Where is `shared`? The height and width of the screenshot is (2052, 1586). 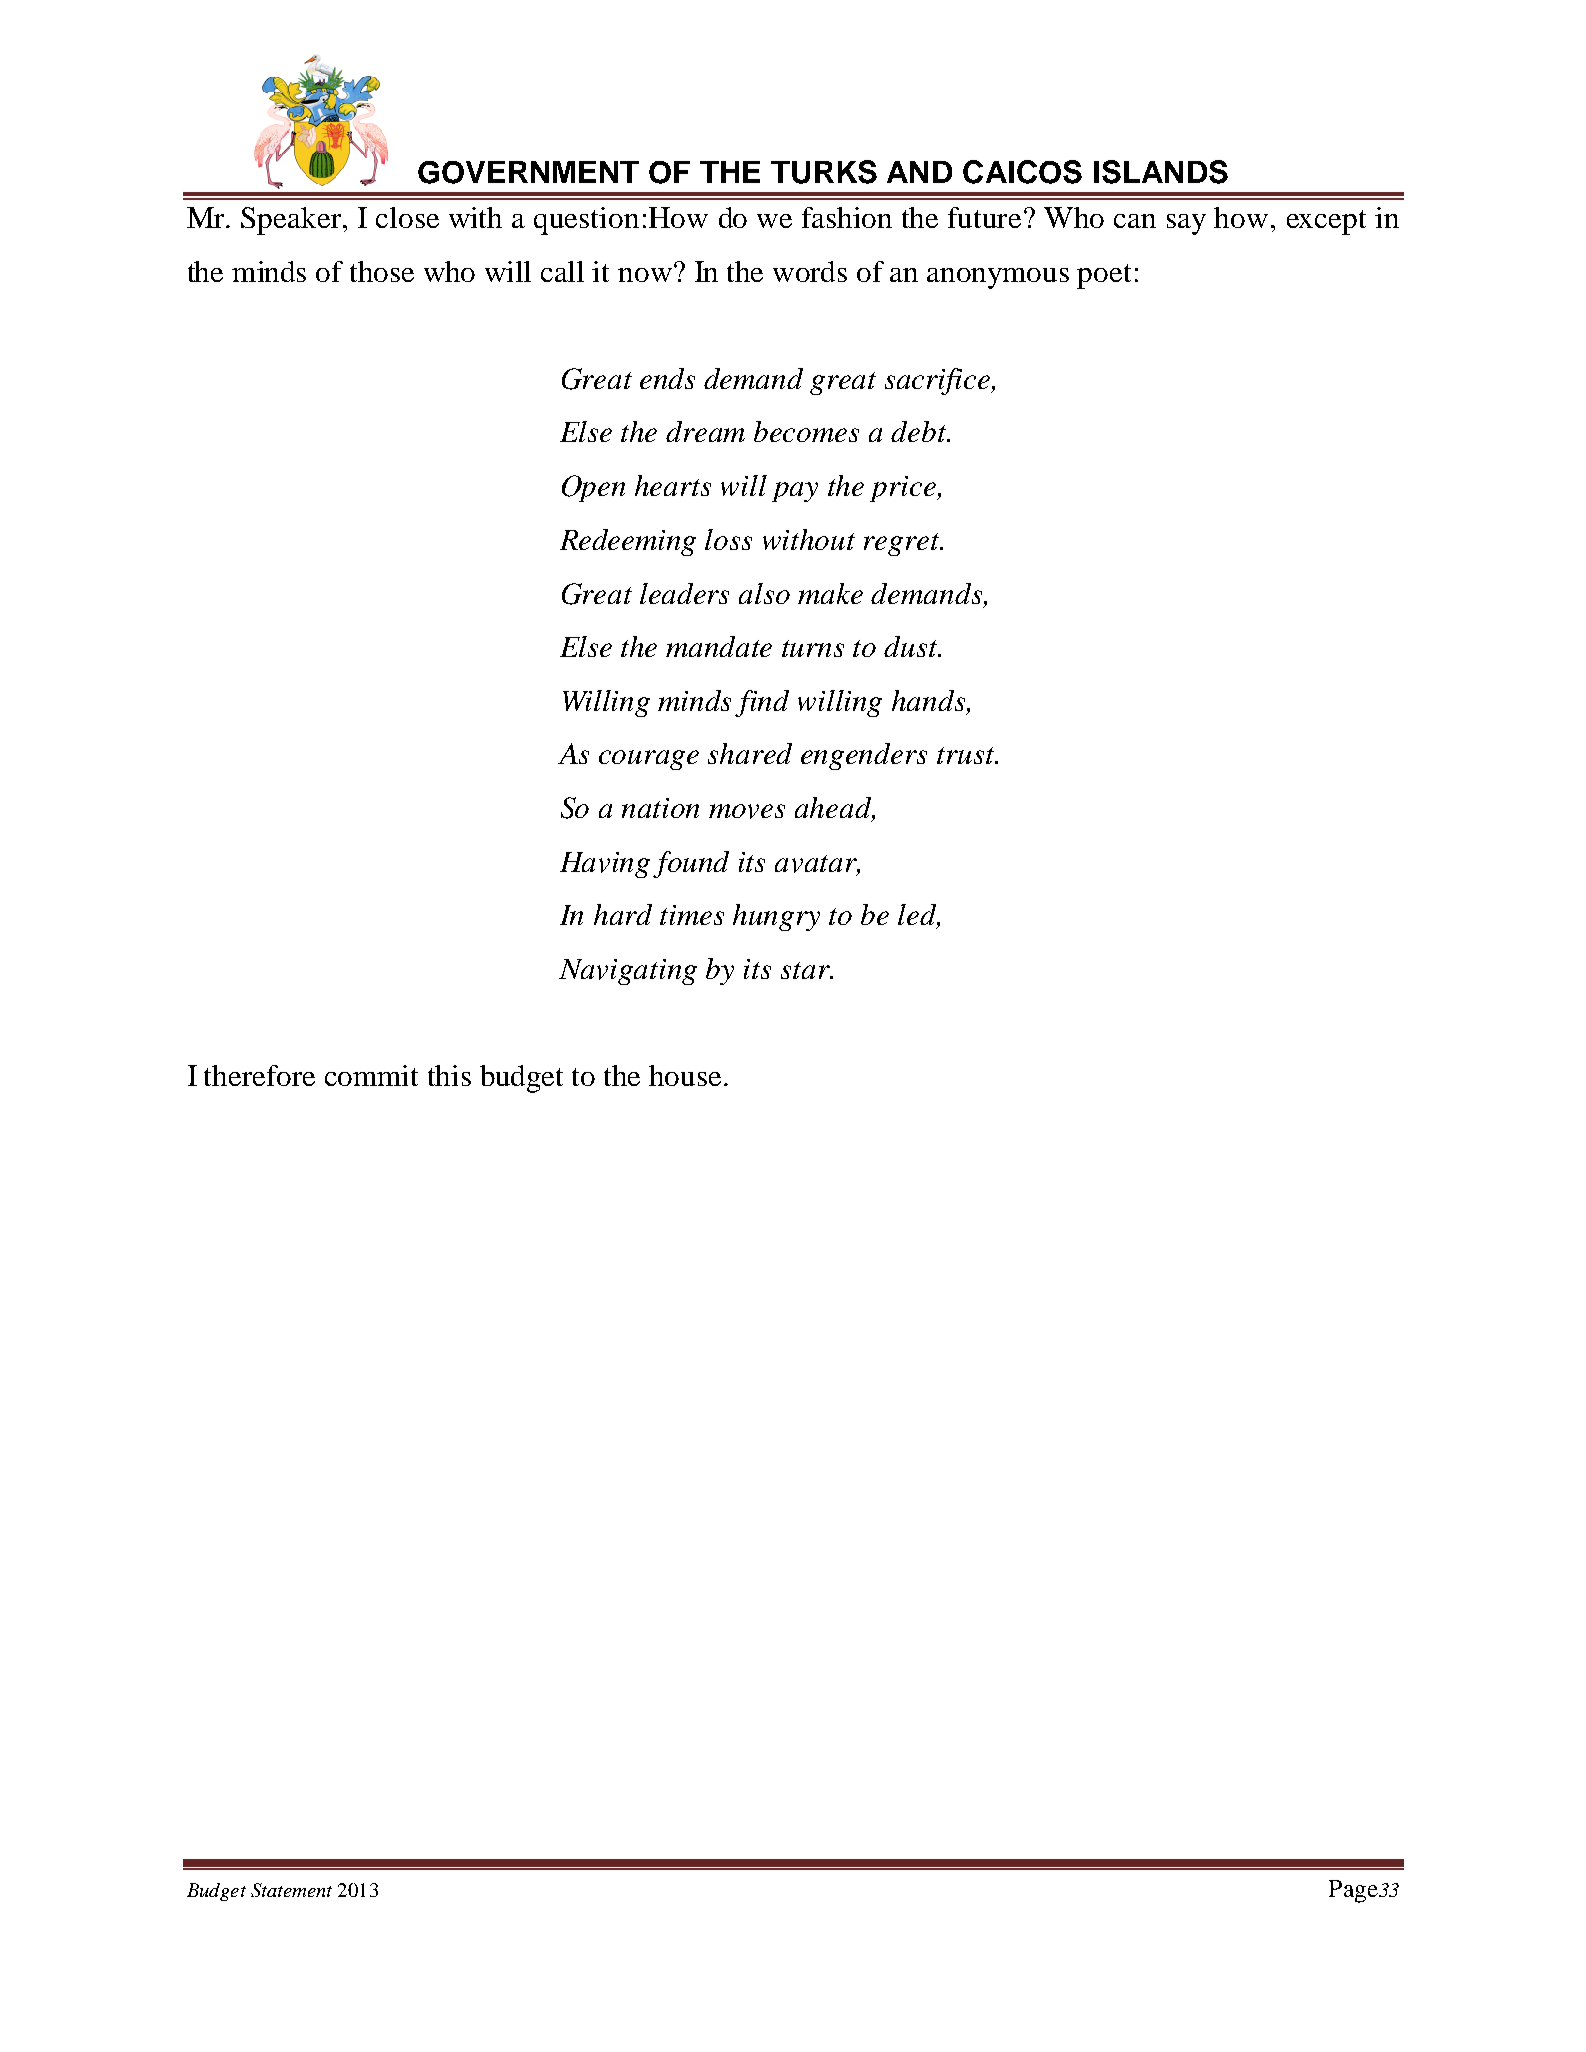
shared is located at coordinates (750, 753).
